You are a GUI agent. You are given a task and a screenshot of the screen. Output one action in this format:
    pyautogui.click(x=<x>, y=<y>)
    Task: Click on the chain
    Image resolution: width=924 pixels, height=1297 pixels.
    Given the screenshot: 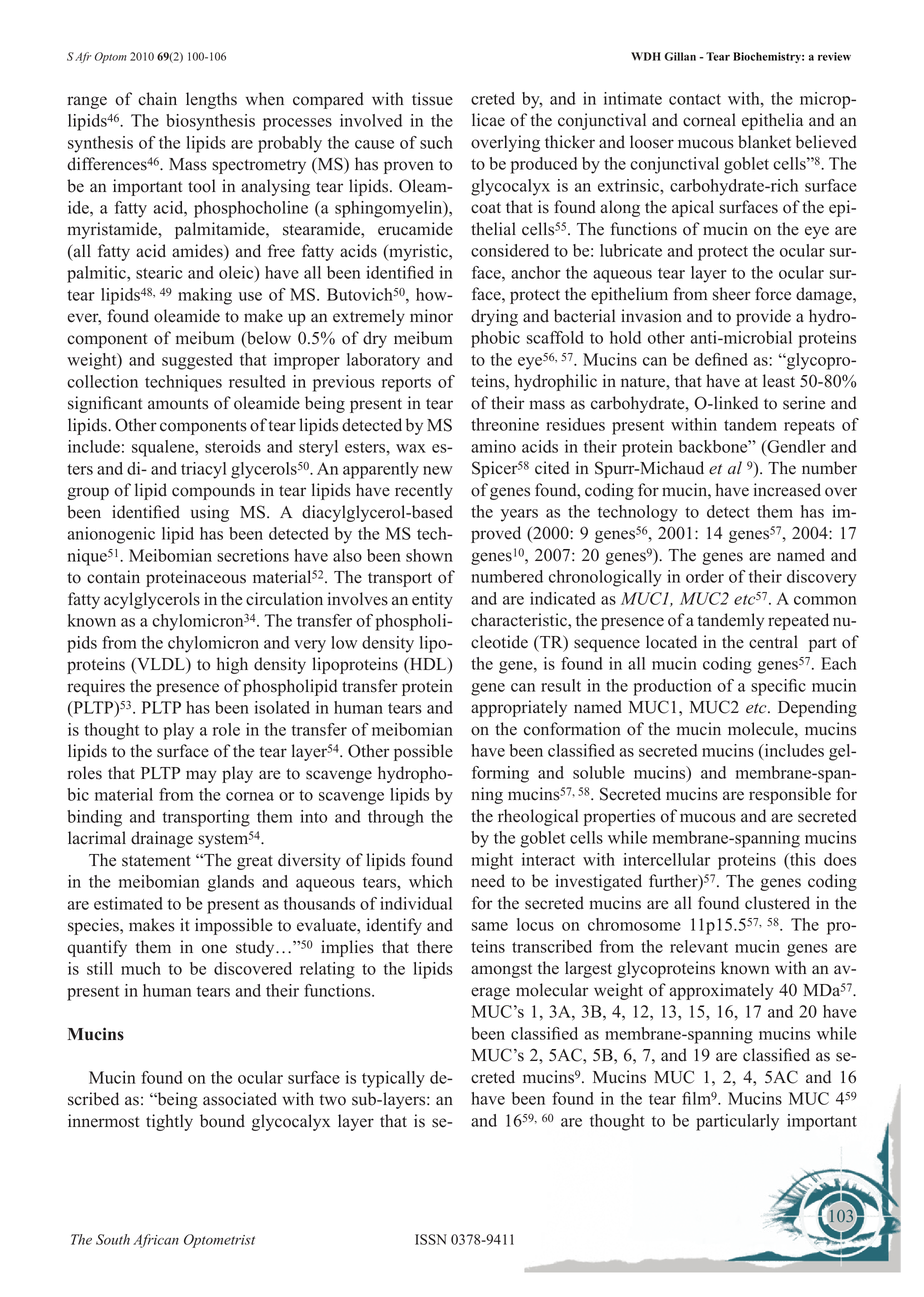 What is the action you would take?
    pyautogui.click(x=157, y=99)
